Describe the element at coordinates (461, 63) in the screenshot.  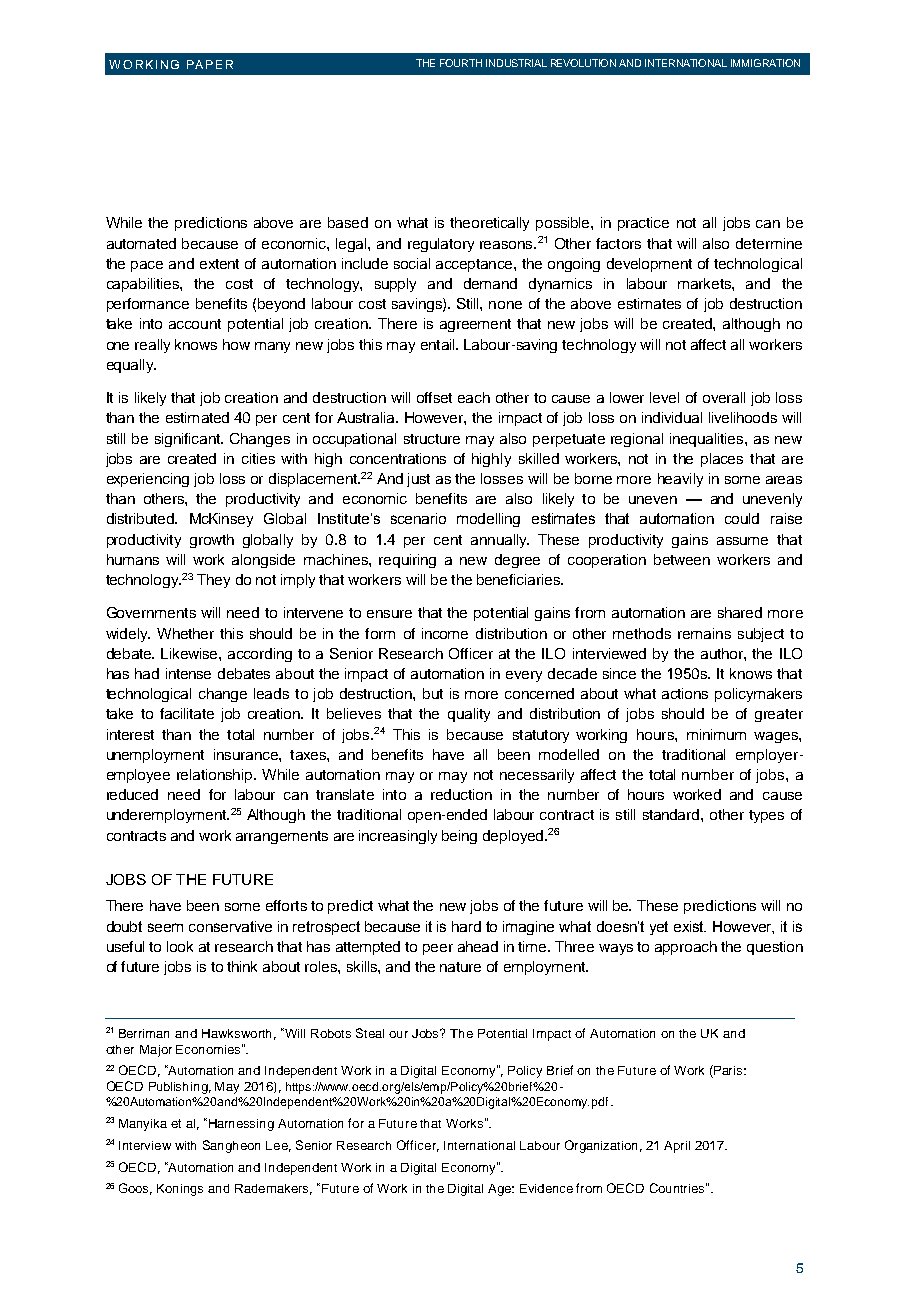
I see `FOURTH` at that location.
